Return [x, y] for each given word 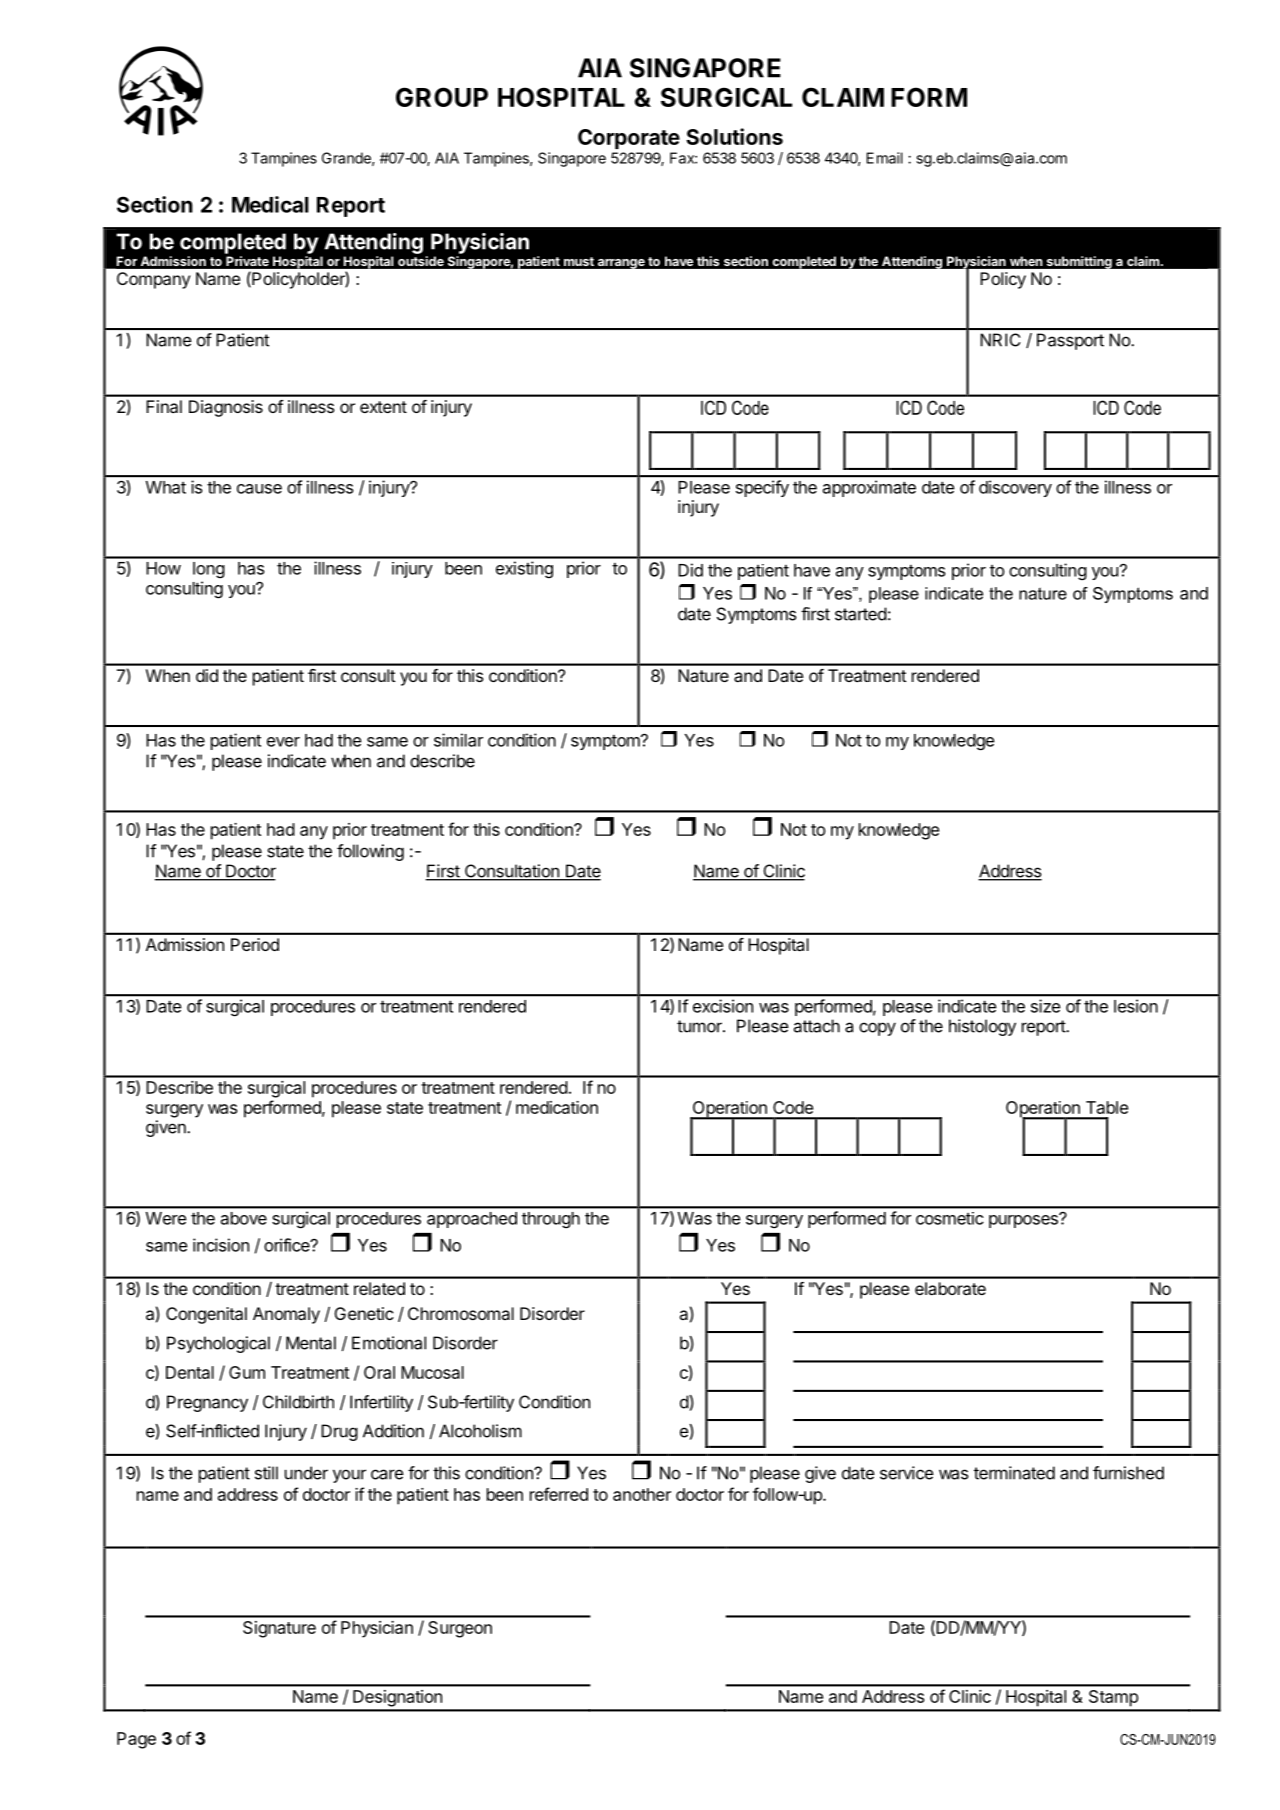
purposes [1024, 1220]
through [551, 1220]
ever [283, 742]
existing [524, 569]
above [244, 1218]
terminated [1014, 1473]
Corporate [629, 139]
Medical [270, 204]
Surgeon [460, 1629]
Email [885, 158]
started [861, 614]
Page [136, 1740]
